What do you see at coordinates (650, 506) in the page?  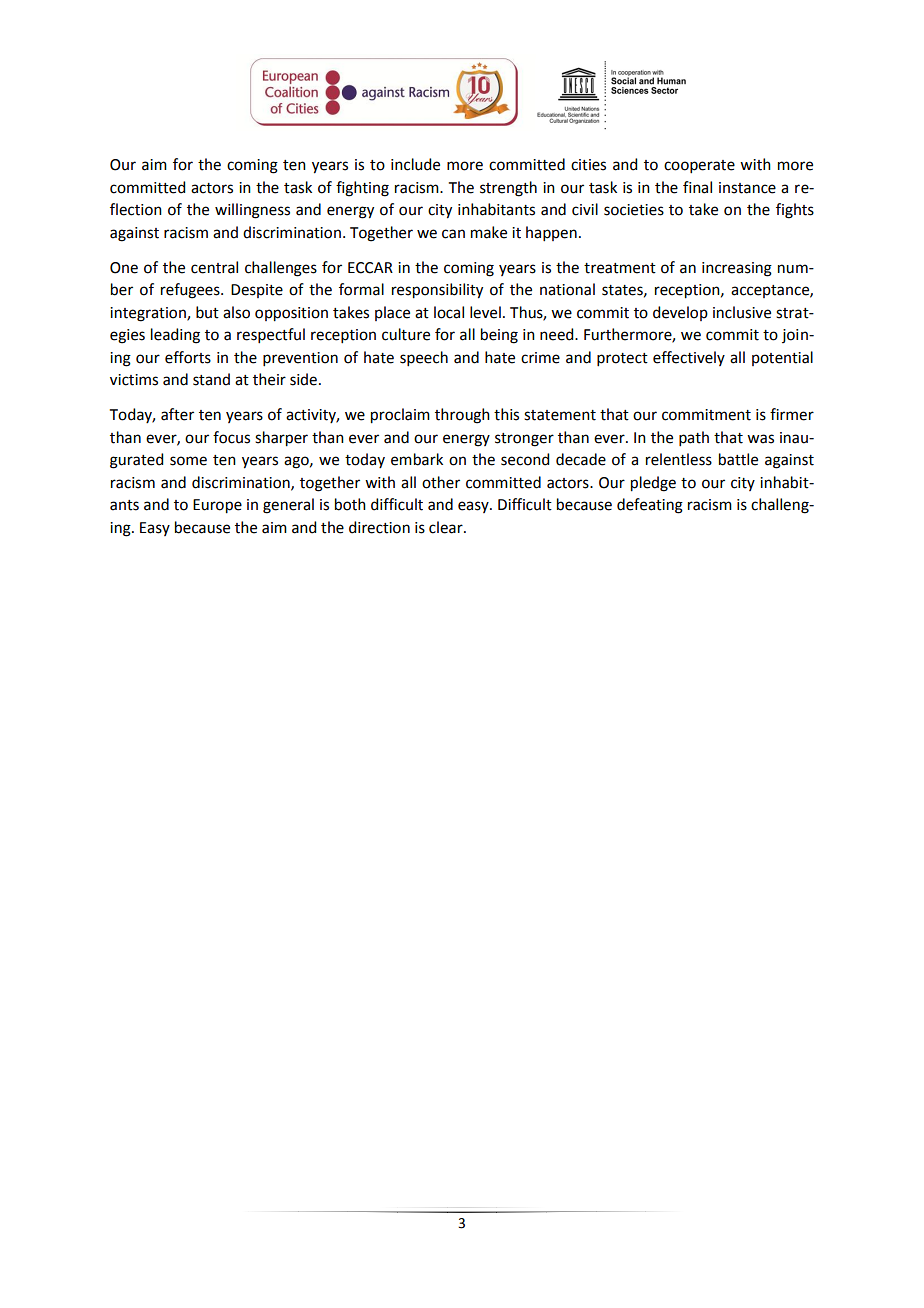 I see `defeating` at bounding box center [650, 506].
